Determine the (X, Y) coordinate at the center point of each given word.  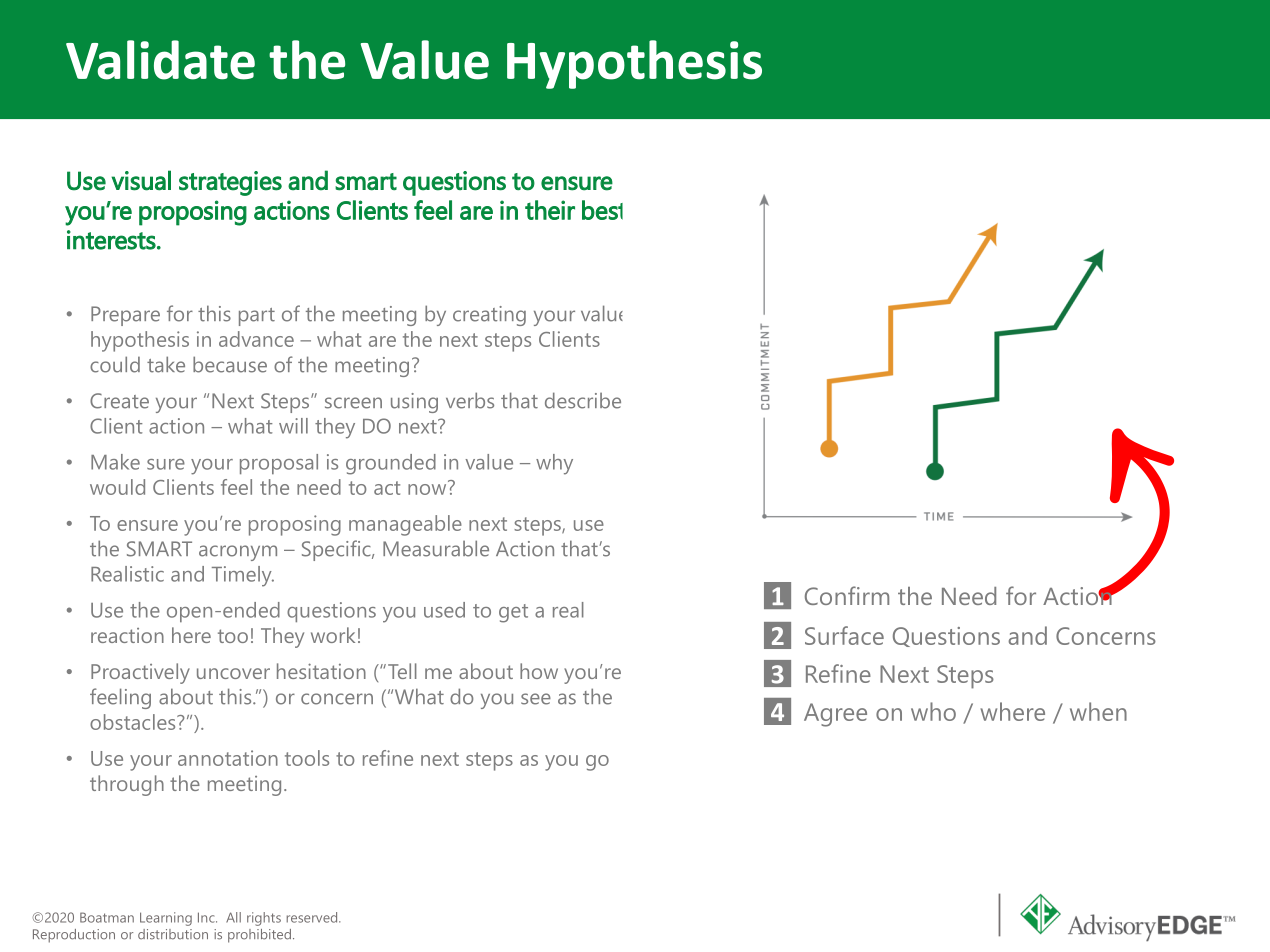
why (554, 464)
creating (489, 316)
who (933, 711)
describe (583, 400)
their (550, 210)
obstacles (134, 722)
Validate (160, 60)
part (257, 317)
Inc (207, 917)
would (117, 487)
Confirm (847, 595)
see (536, 699)
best (602, 210)
